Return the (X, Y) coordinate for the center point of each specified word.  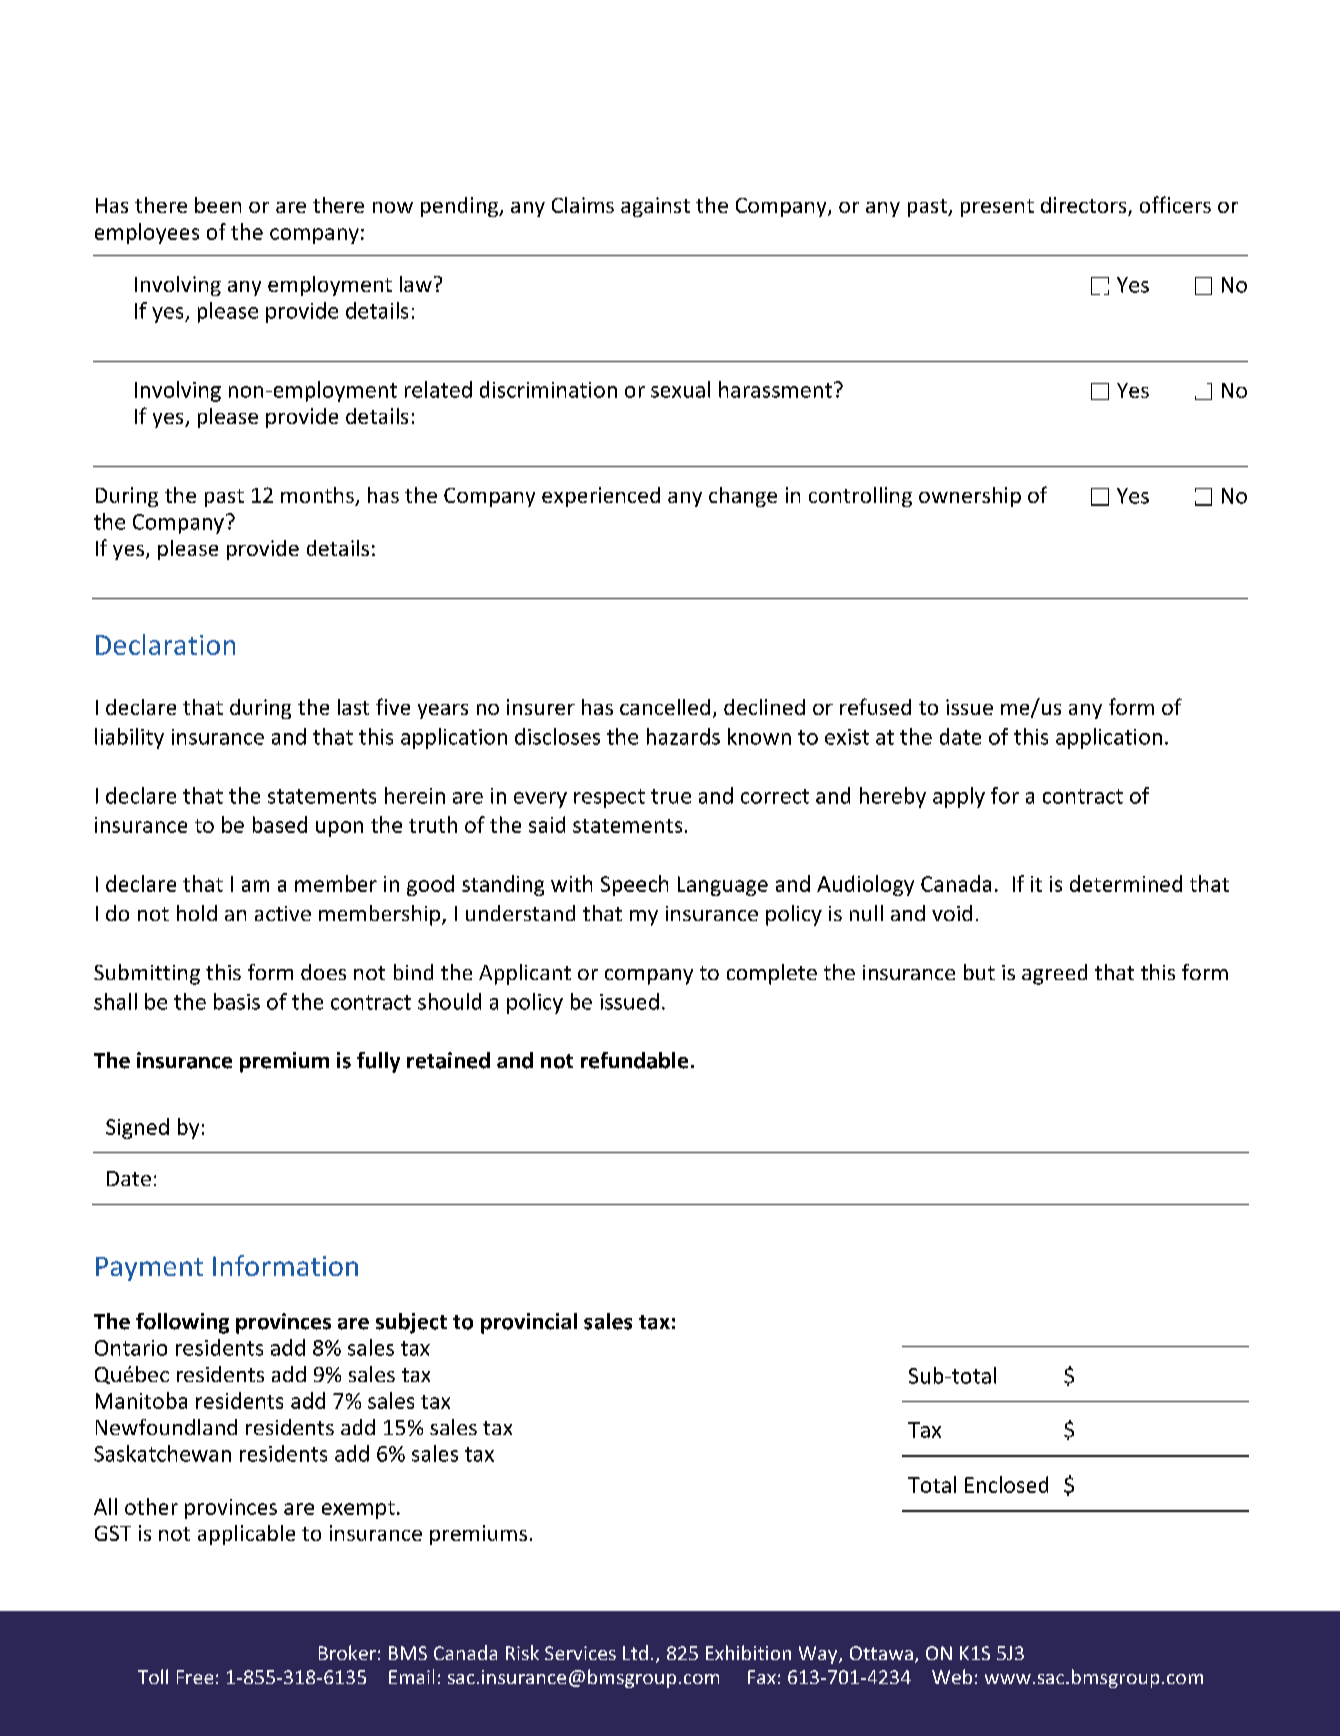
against (655, 207)
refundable (634, 1060)
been (218, 205)
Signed (137, 1128)
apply (959, 797)
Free (195, 1677)
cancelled (665, 707)
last (353, 707)
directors (1085, 206)
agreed (1054, 974)
